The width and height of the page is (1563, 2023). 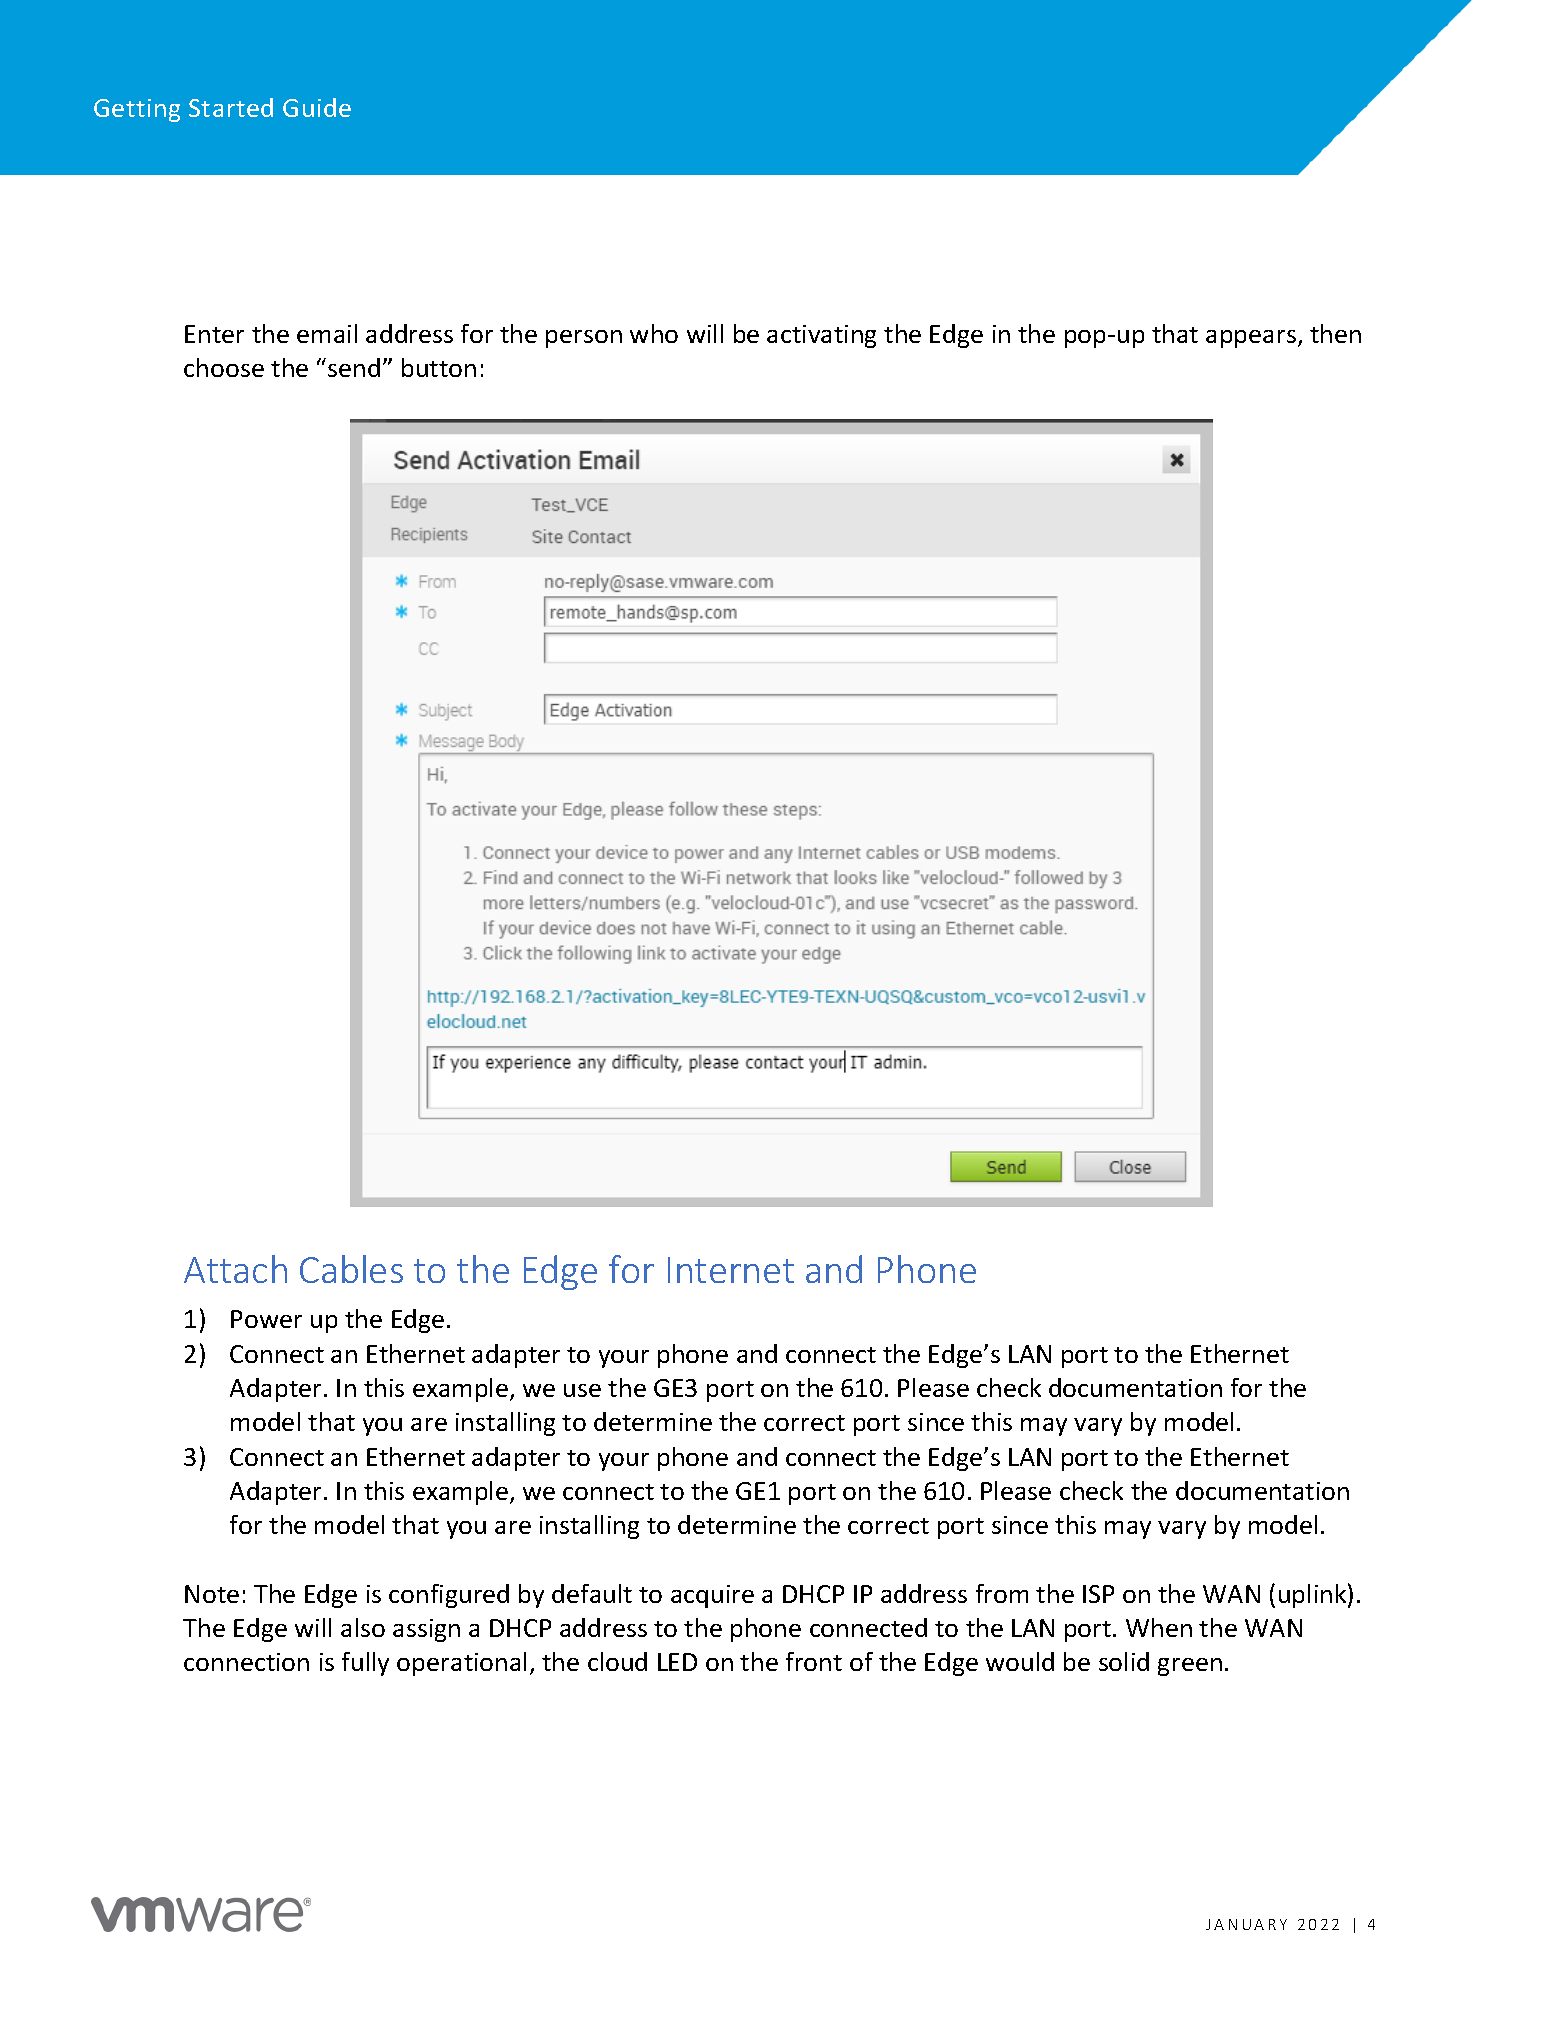 What do you see at coordinates (712, 1596) in the page?
I see `acquire` at bounding box center [712, 1596].
